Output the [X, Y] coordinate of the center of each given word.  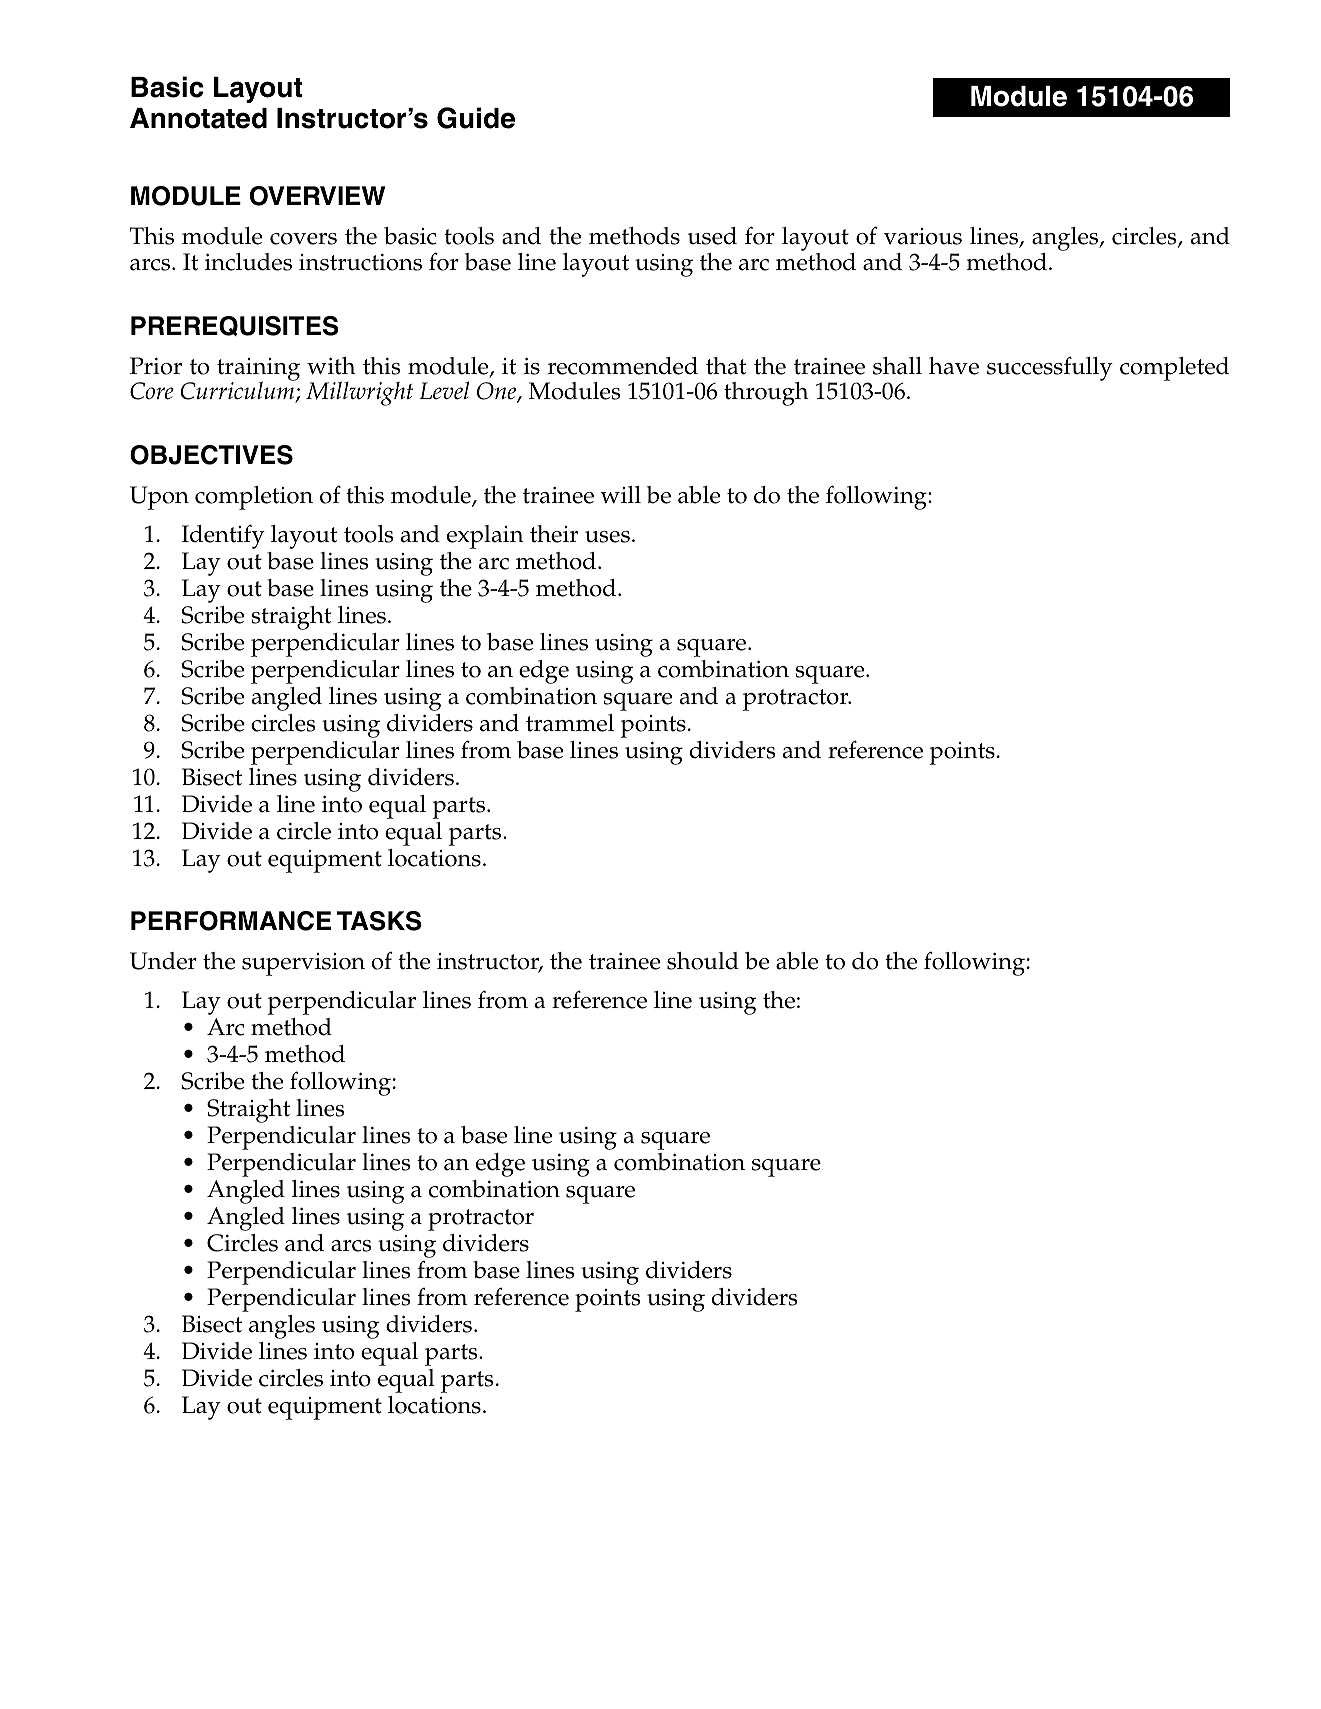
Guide [476, 118]
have [954, 366]
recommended [623, 366]
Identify [223, 536]
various [923, 236]
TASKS [379, 921]
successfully [1050, 368]
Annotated [198, 118]
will [620, 494]
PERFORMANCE [231, 921]
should [703, 961]
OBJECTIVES [211, 455]
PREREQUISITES [235, 326]
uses [607, 537]
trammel [570, 723]
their [554, 534]
